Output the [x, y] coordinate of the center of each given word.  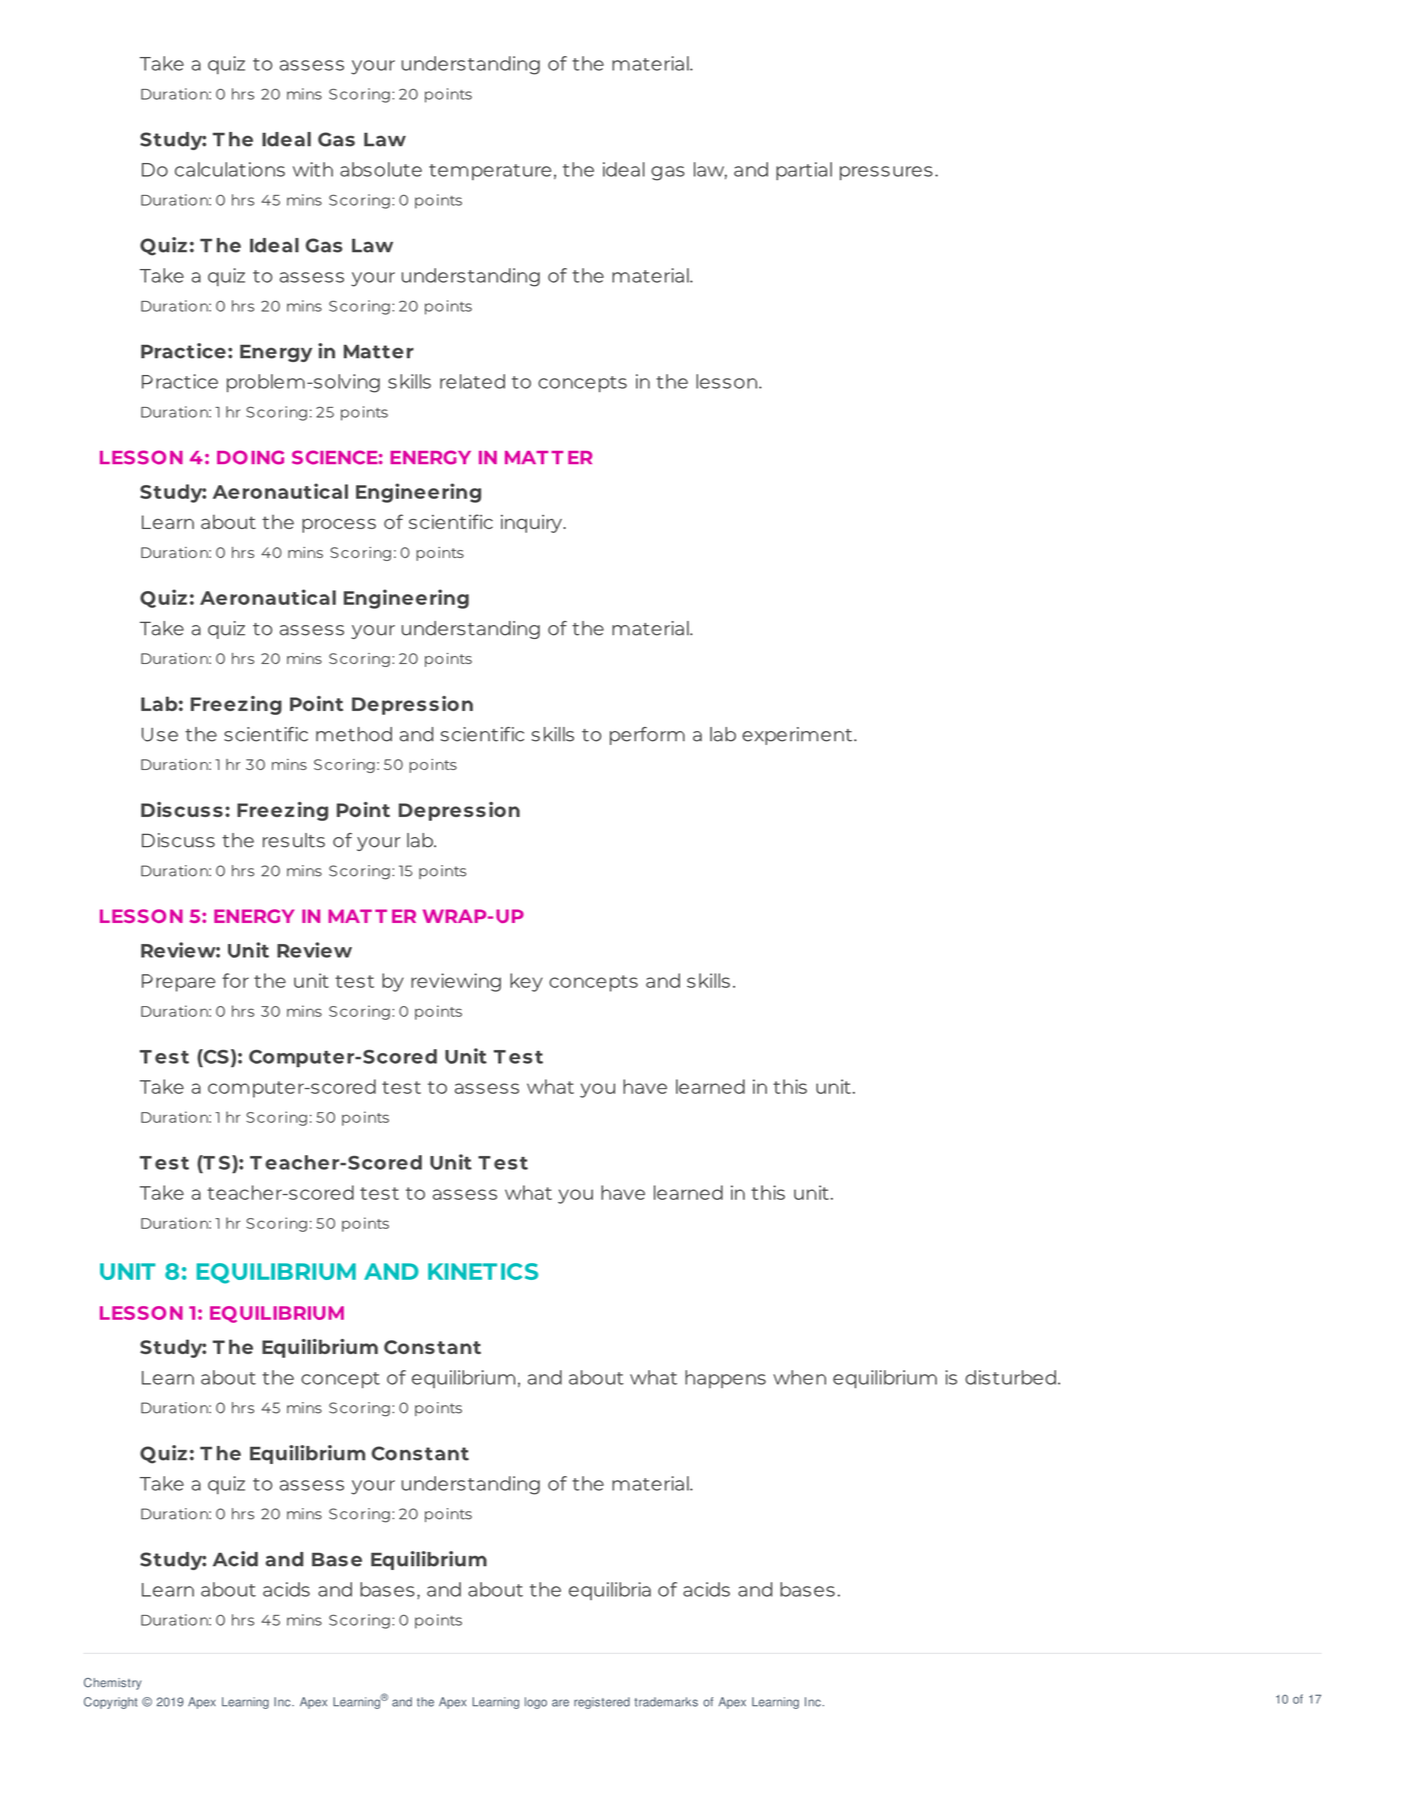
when [799, 1377]
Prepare [178, 983]
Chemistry [112, 1684]
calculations [230, 169]
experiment [798, 736]
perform [647, 736]
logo [536, 1703]
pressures [886, 173]
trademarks [666, 1702]
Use [160, 734]
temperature [490, 172]
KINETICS [483, 1271]
